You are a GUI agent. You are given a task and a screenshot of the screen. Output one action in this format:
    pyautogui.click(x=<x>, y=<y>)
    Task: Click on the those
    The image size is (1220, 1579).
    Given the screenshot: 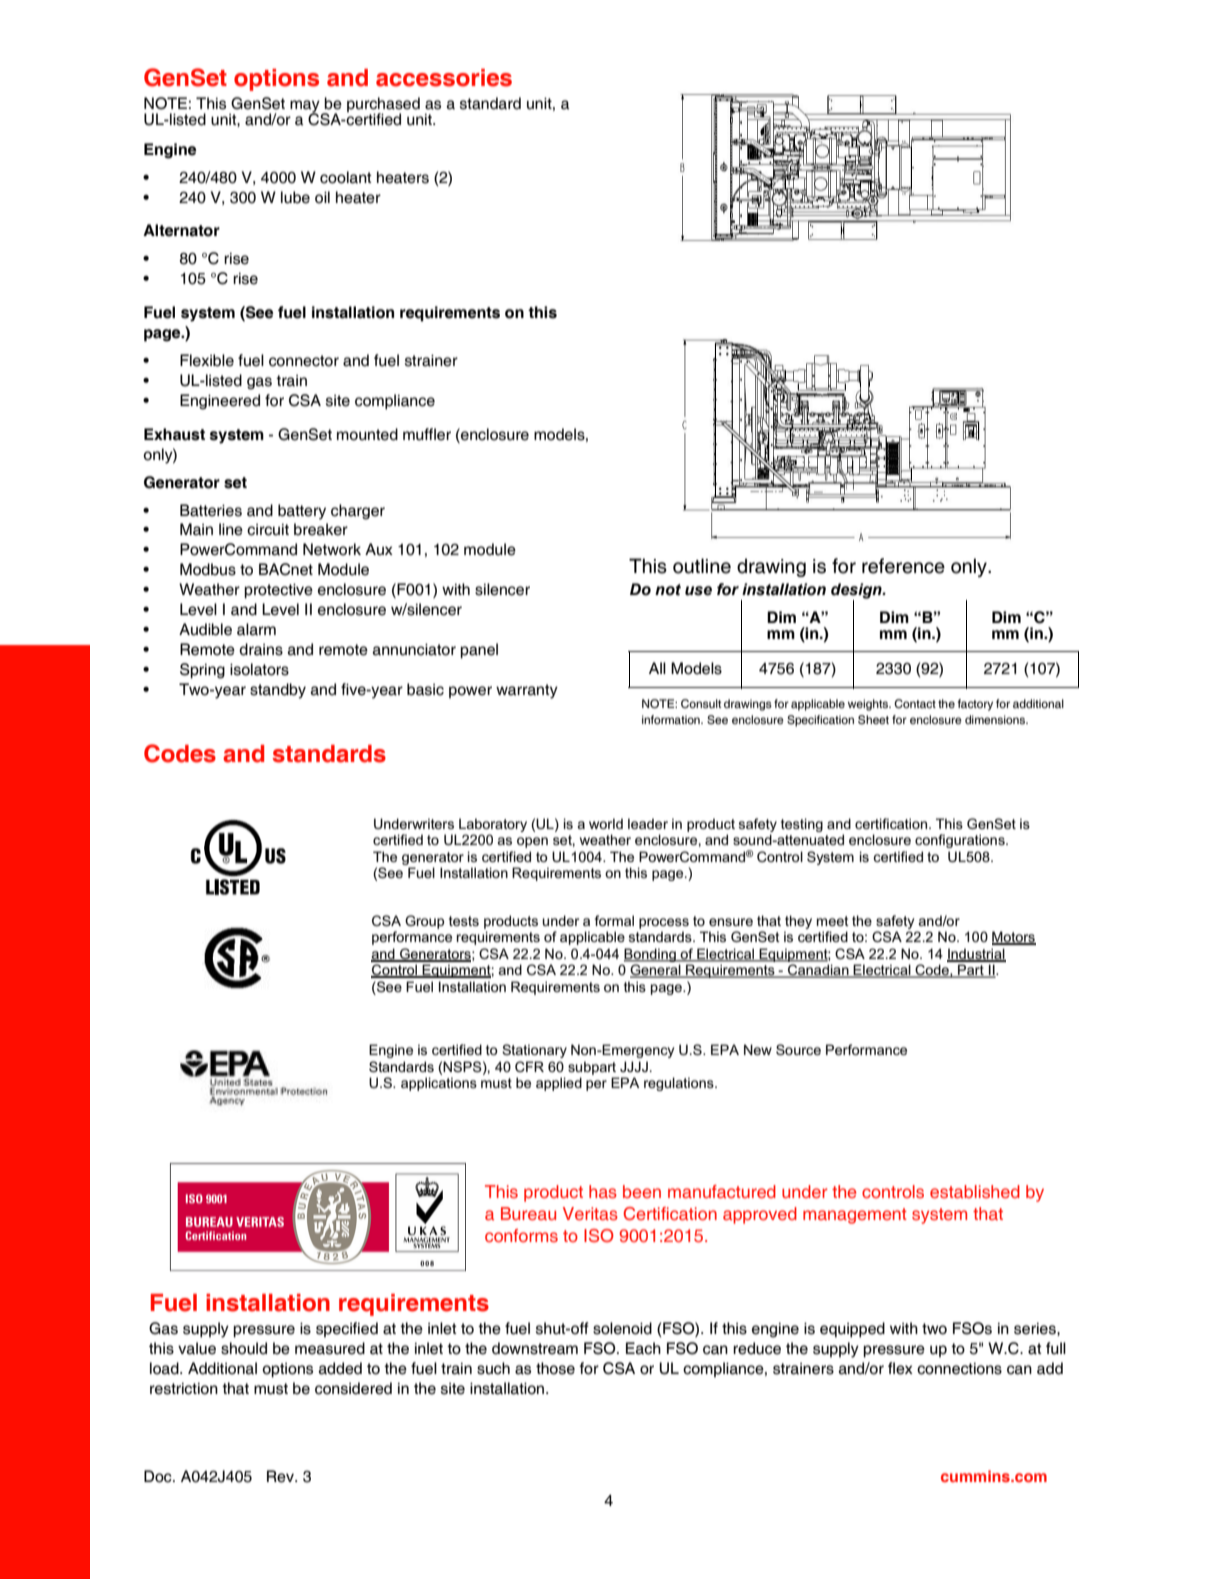 What is the action you would take?
    pyautogui.click(x=555, y=1368)
